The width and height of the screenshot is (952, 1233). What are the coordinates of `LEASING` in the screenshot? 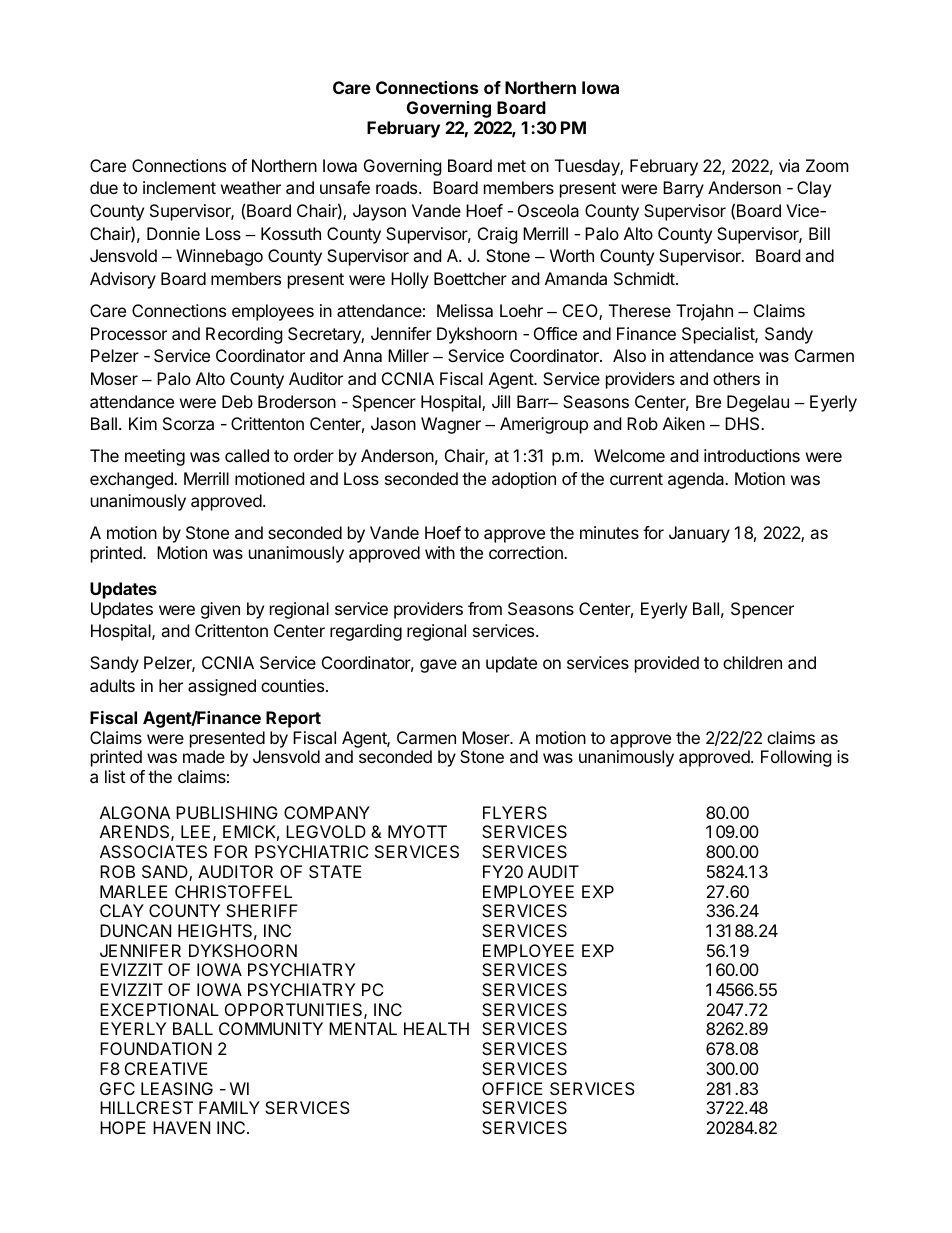 It's located at (177, 1088).
